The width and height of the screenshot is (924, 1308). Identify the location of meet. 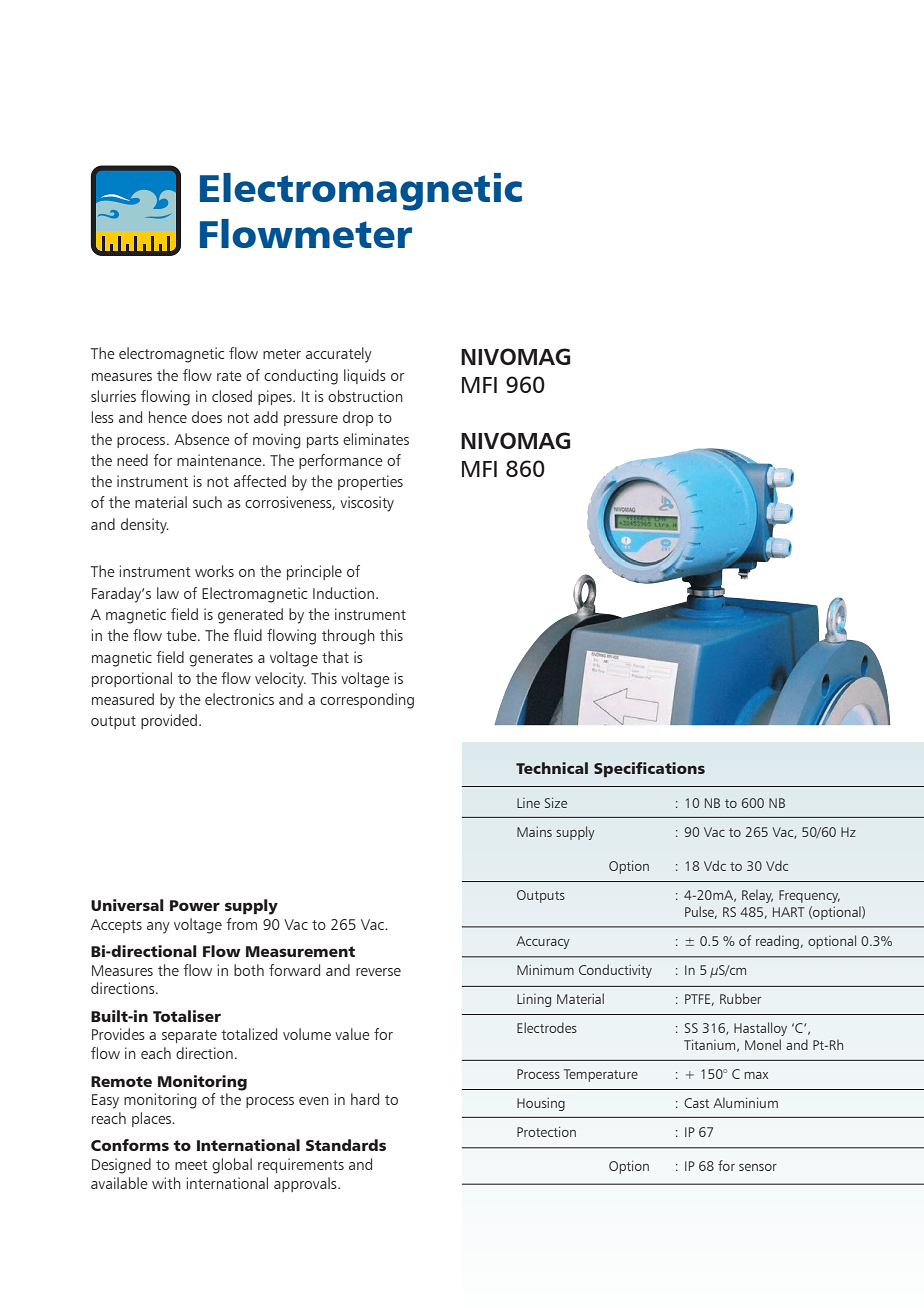
(191, 1165).
